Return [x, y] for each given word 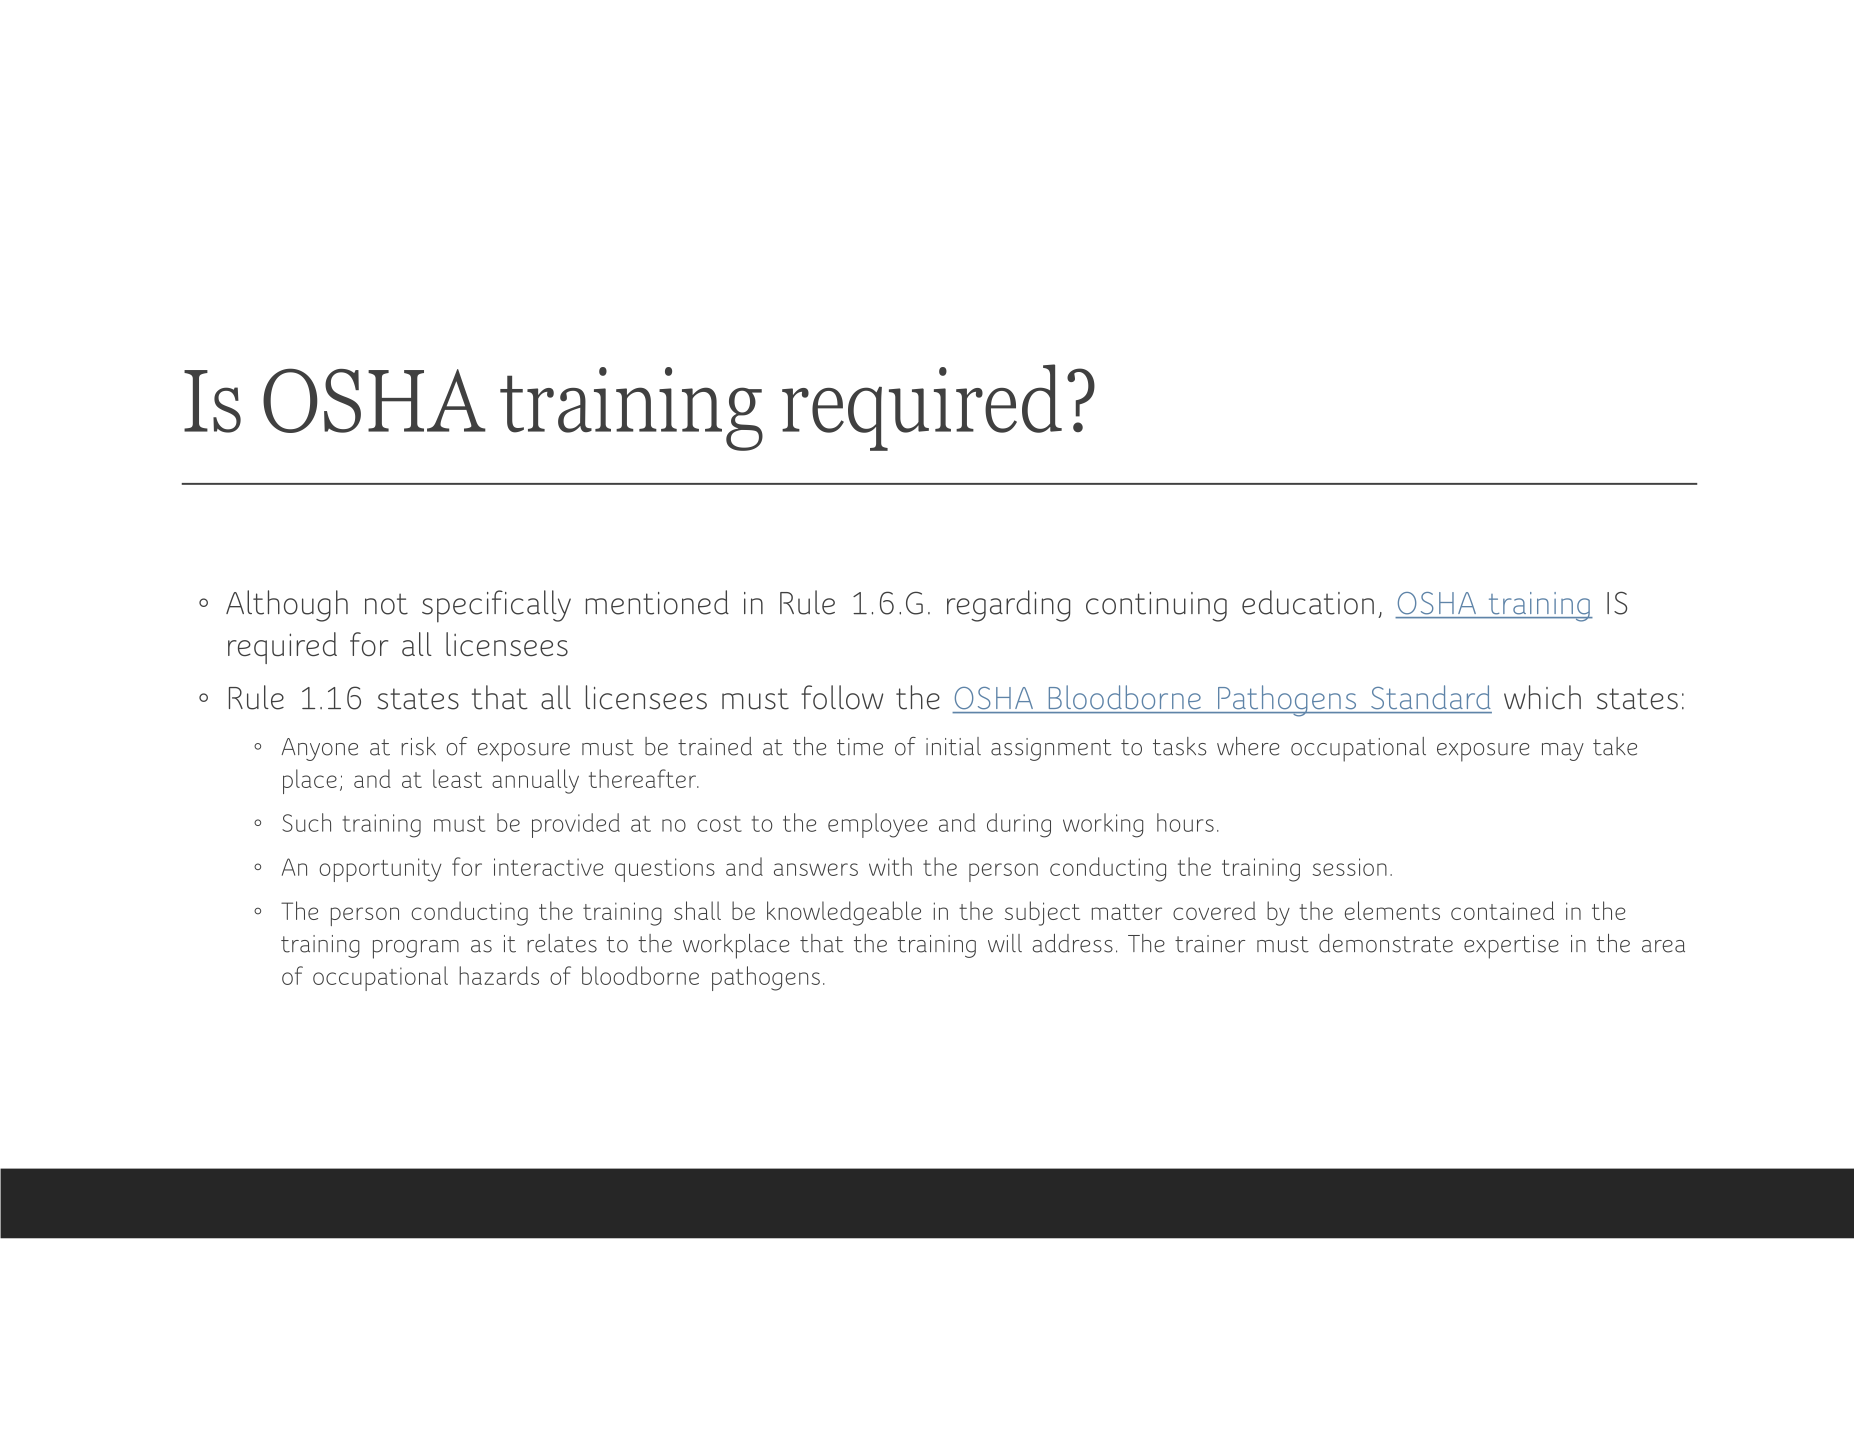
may [1563, 752]
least [457, 778]
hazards [499, 975]
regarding [1008, 606]
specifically [496, 606]
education [1308, 602]
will [1005, 943]
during [1019, 825]
